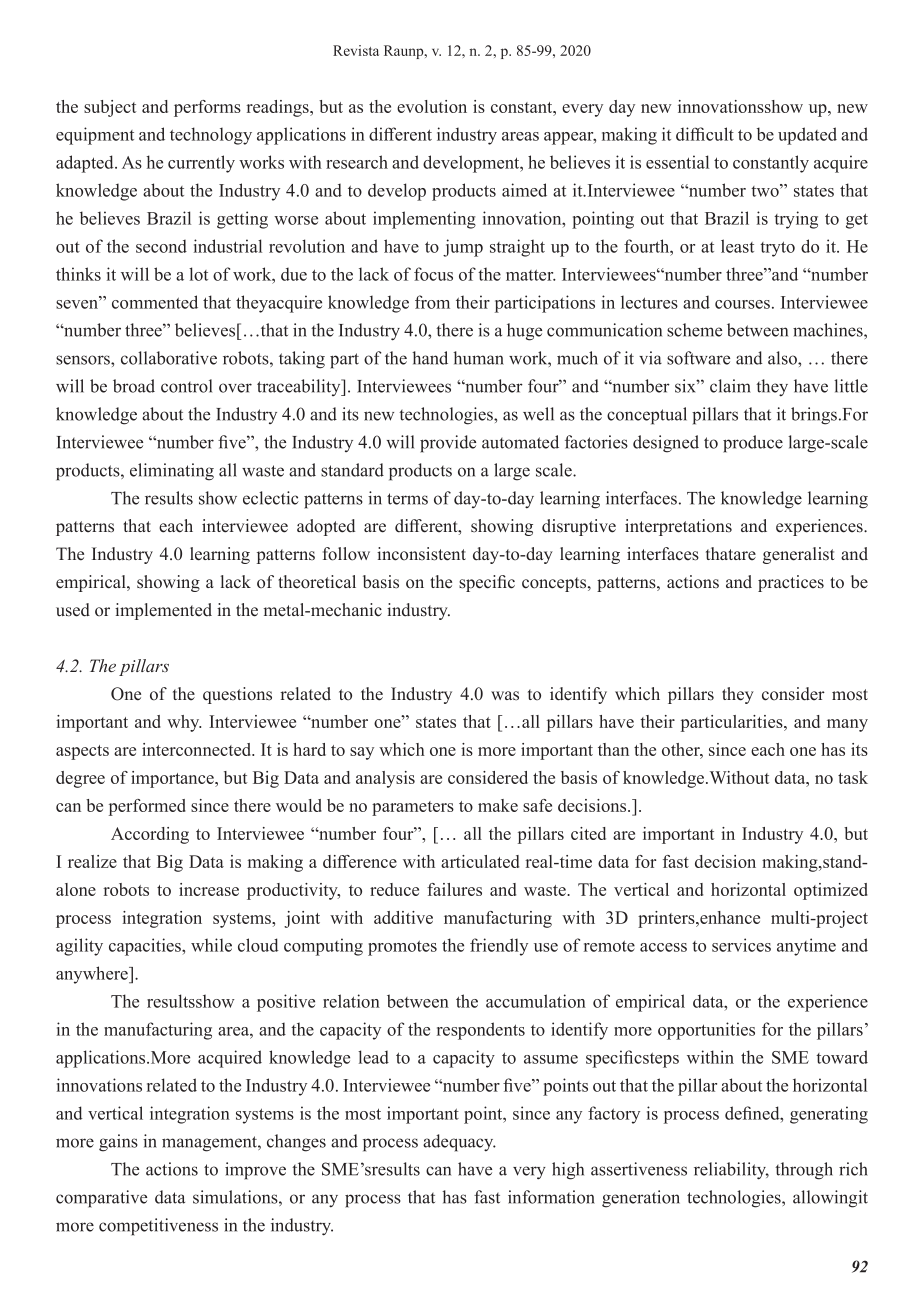  I want to click on updated, so click(807, 136).
